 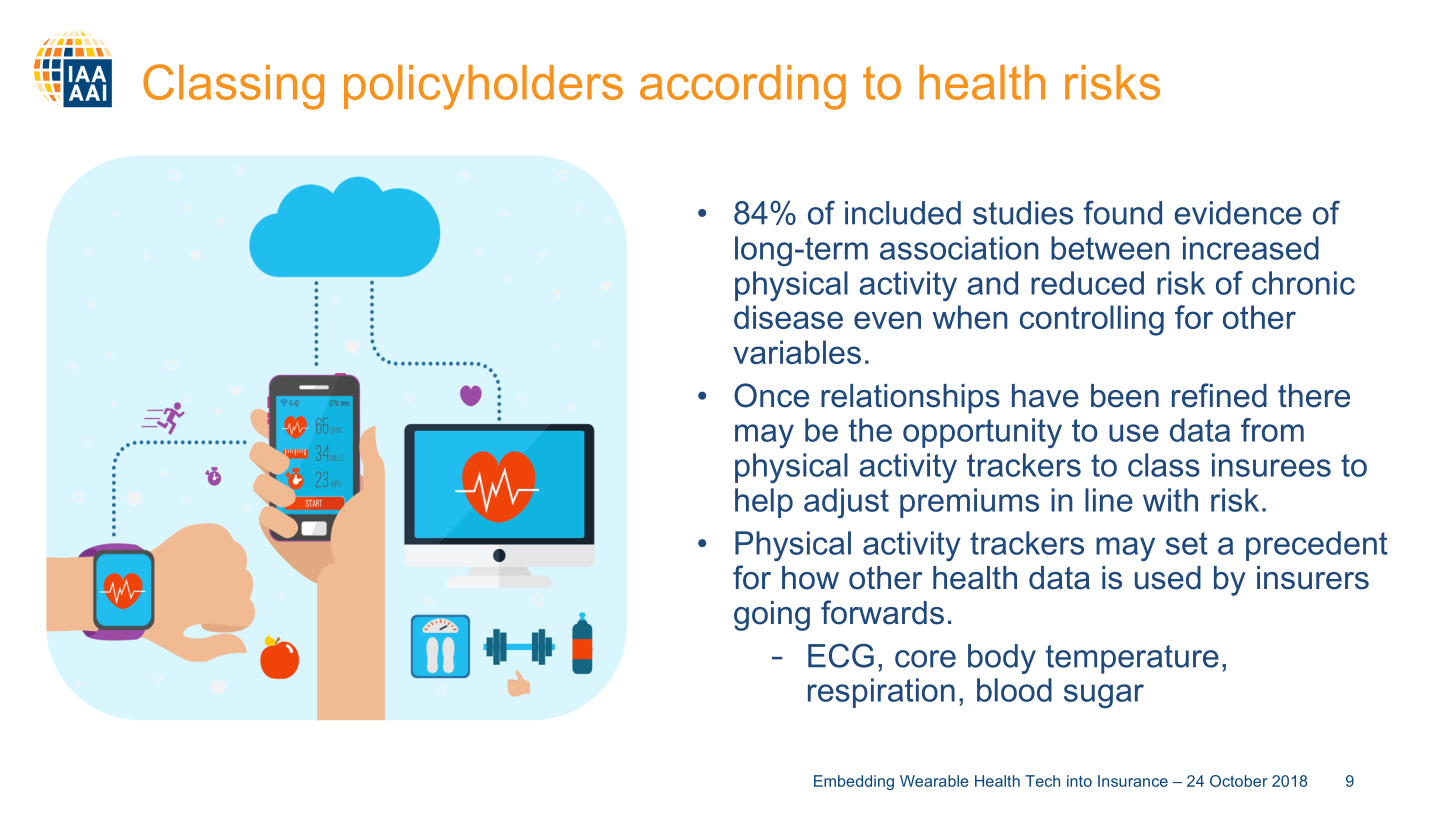 What do you see at coordinates (982, 433) in the screenshot?
I see `opportunity` at bounding box center [982, 433].
